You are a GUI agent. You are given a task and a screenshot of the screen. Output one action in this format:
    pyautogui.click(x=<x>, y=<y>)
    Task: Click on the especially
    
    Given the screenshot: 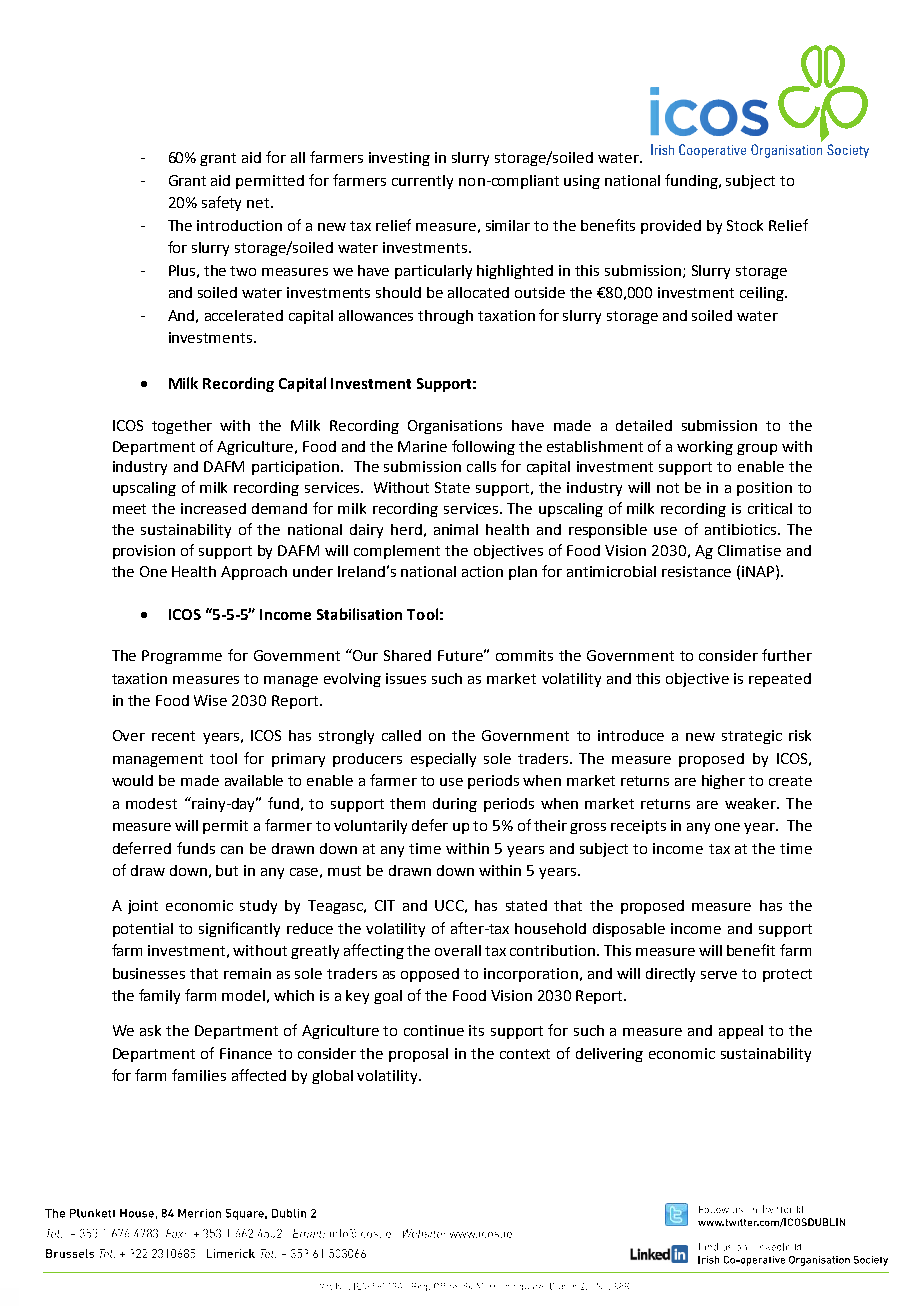 What is the action you would take?
    pyautogui.click(x=443, y=760)
